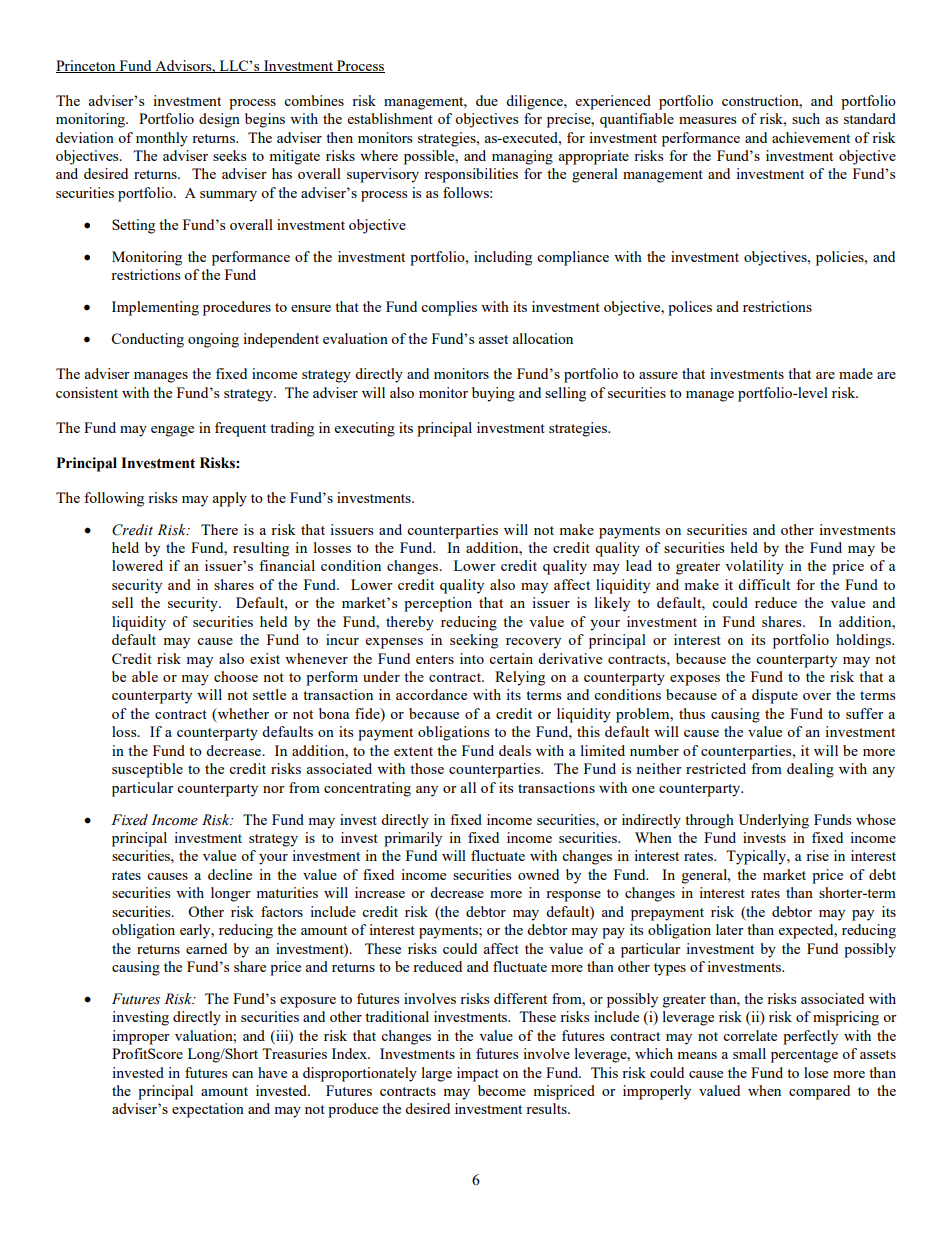 This screenshot has width=952, height=1233. Describe the element at coordinates (487, 100) in the screenshot. I see `due` at that location.
